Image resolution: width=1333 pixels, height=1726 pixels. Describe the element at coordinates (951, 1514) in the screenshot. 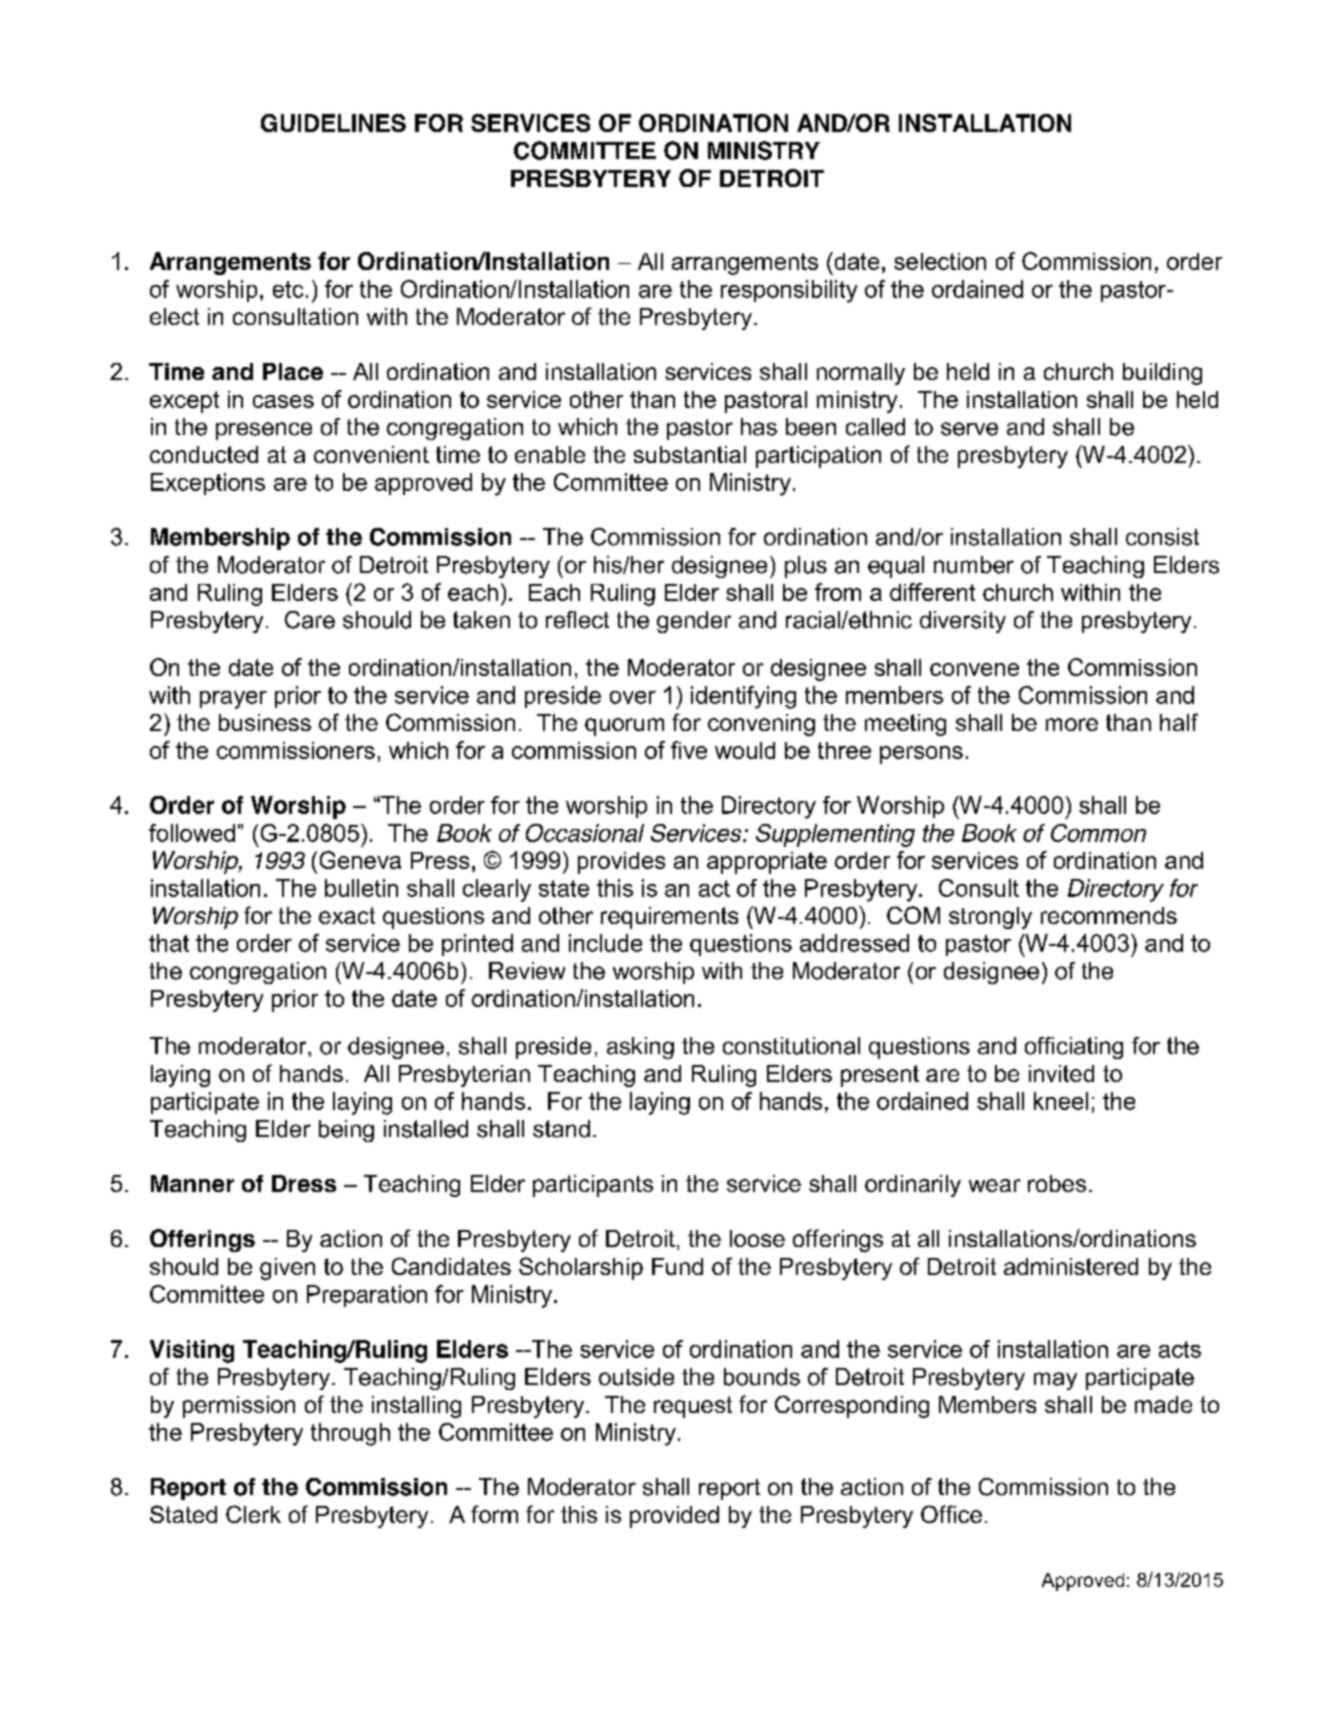

I see `Office` at that location.
